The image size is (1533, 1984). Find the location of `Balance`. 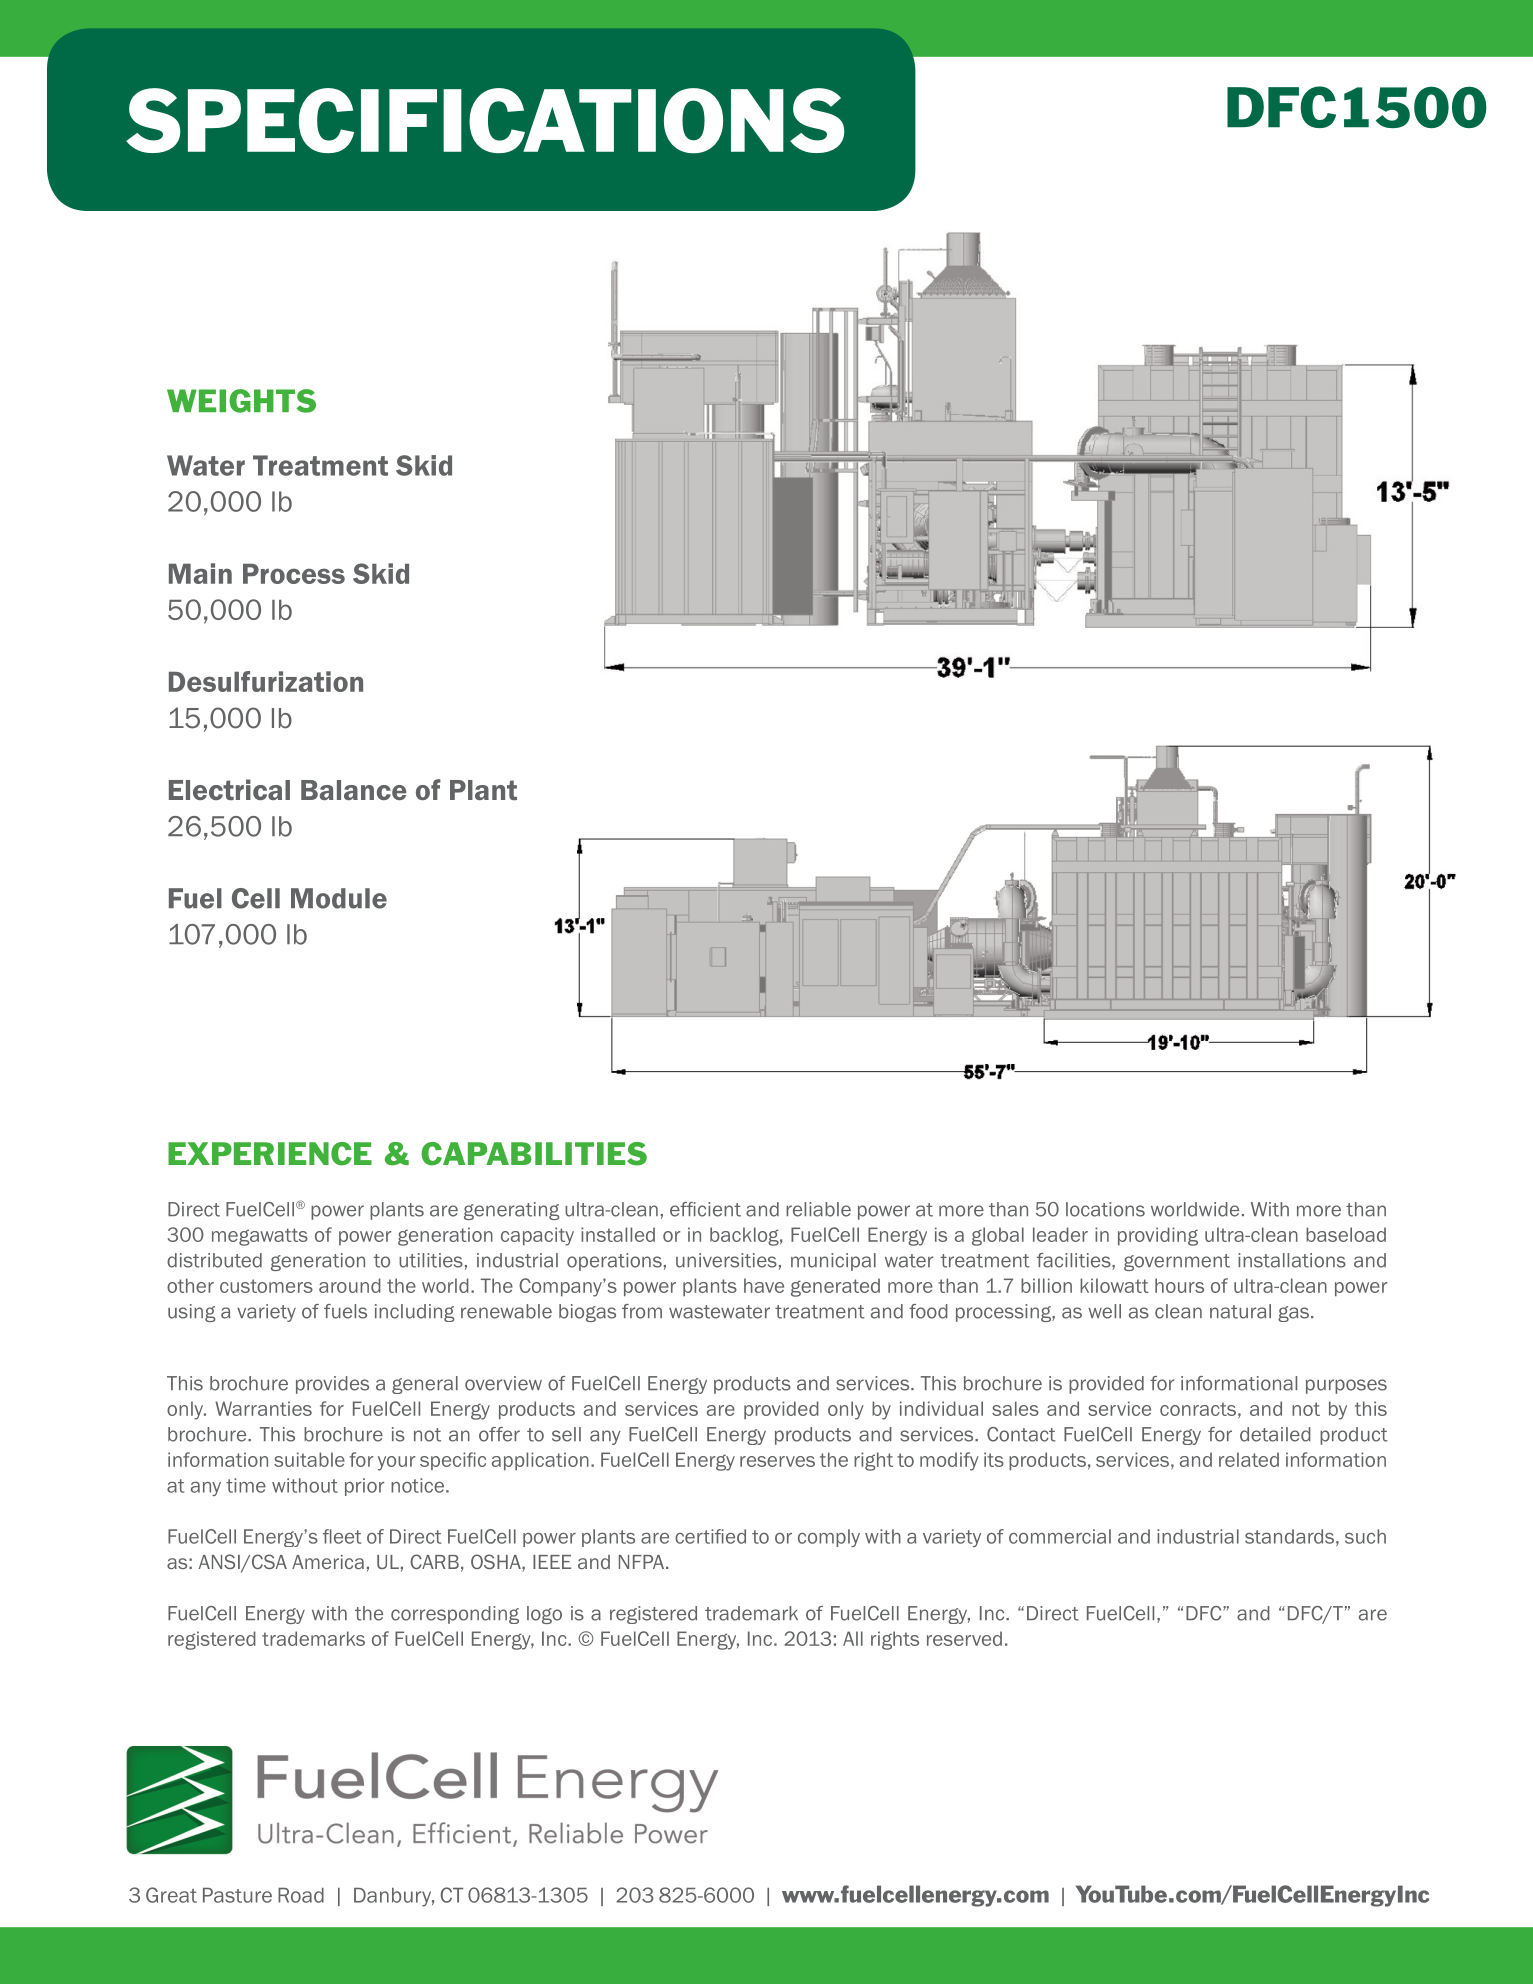

Balance is located at coordinates (354, 790).
